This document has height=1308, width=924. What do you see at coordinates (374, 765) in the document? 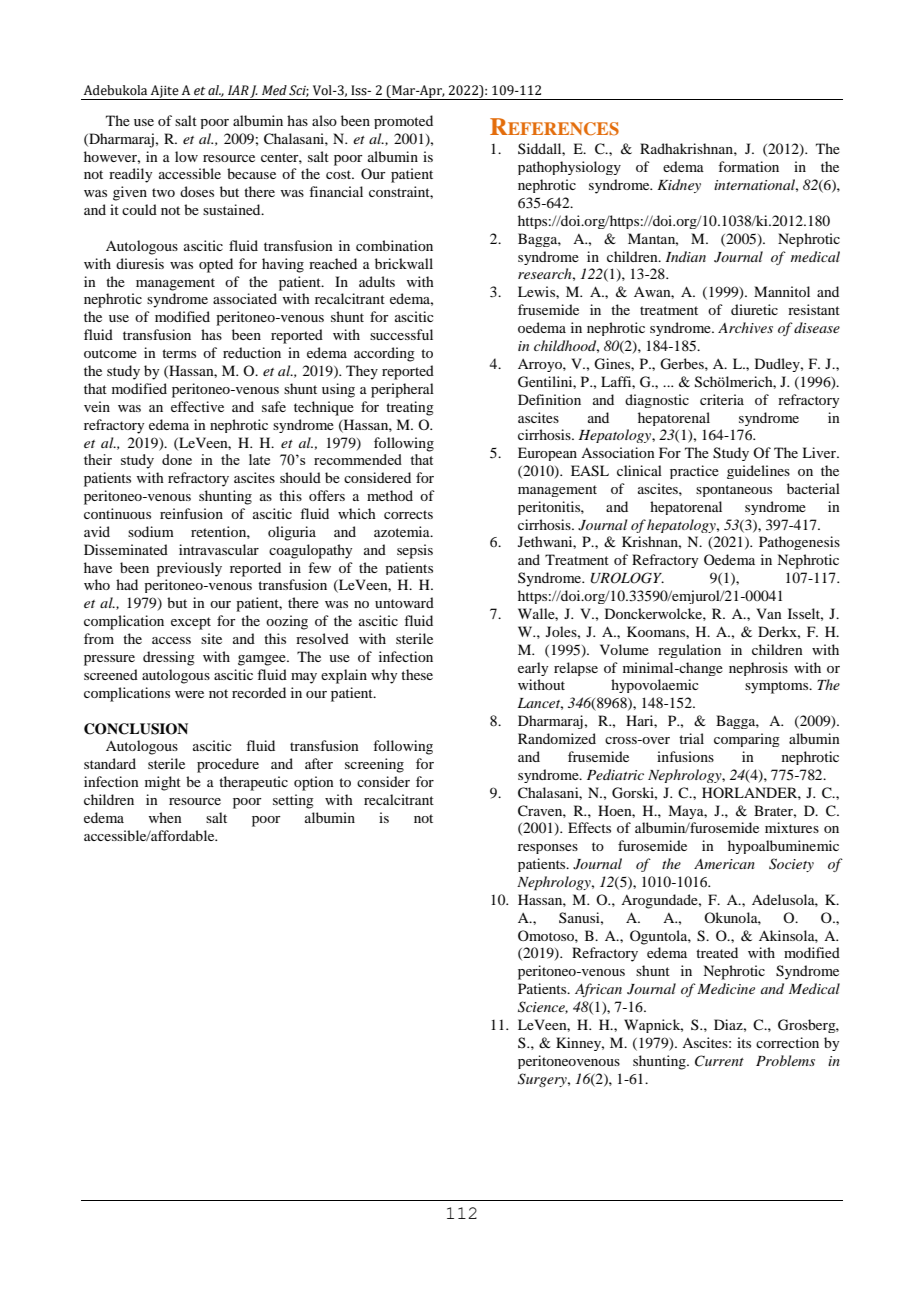
I see `screening` at bounding box center [374, 765].
